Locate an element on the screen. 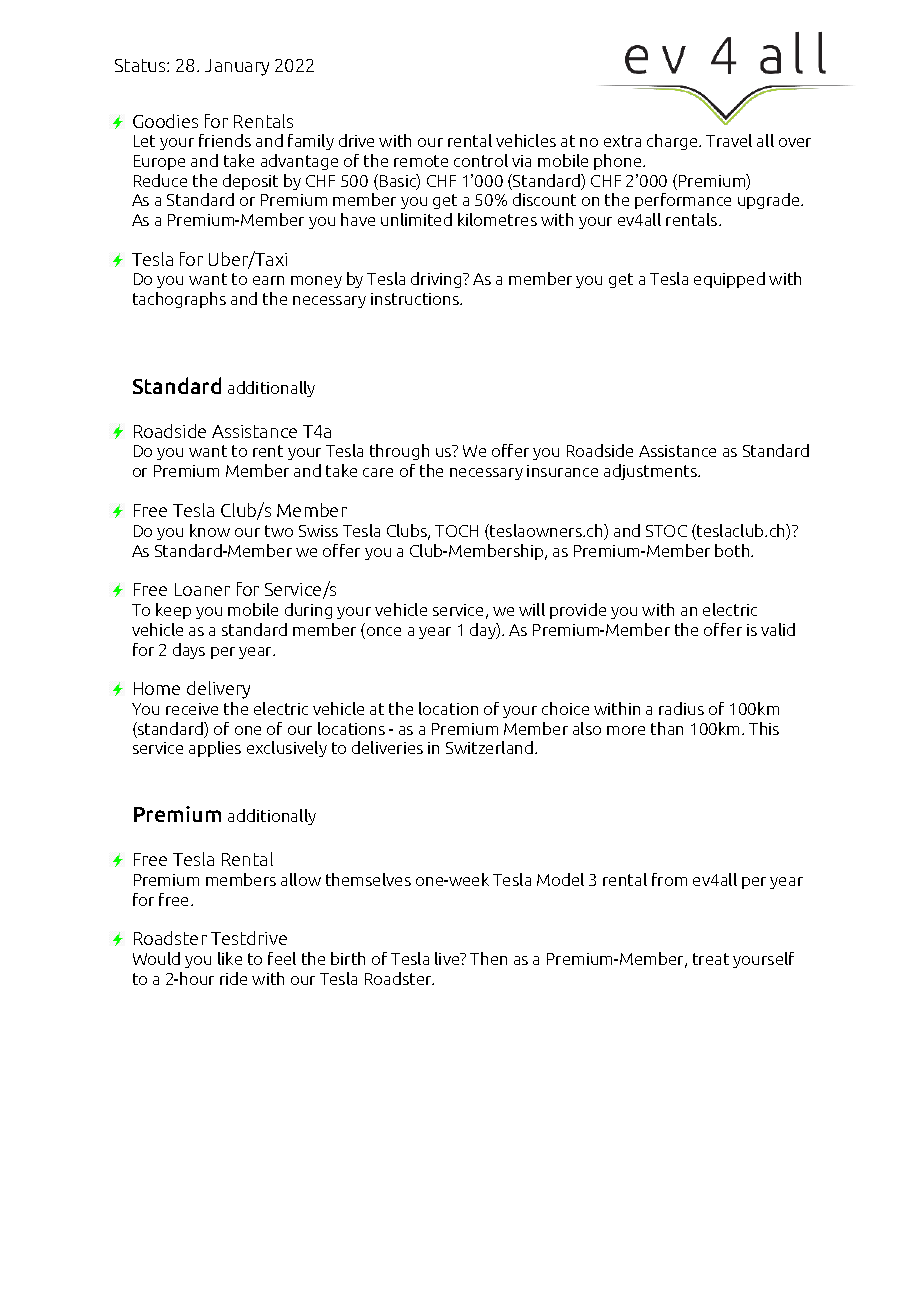 This screenshot has height=1308, width=924. both is located at coordinates (733, 550).
